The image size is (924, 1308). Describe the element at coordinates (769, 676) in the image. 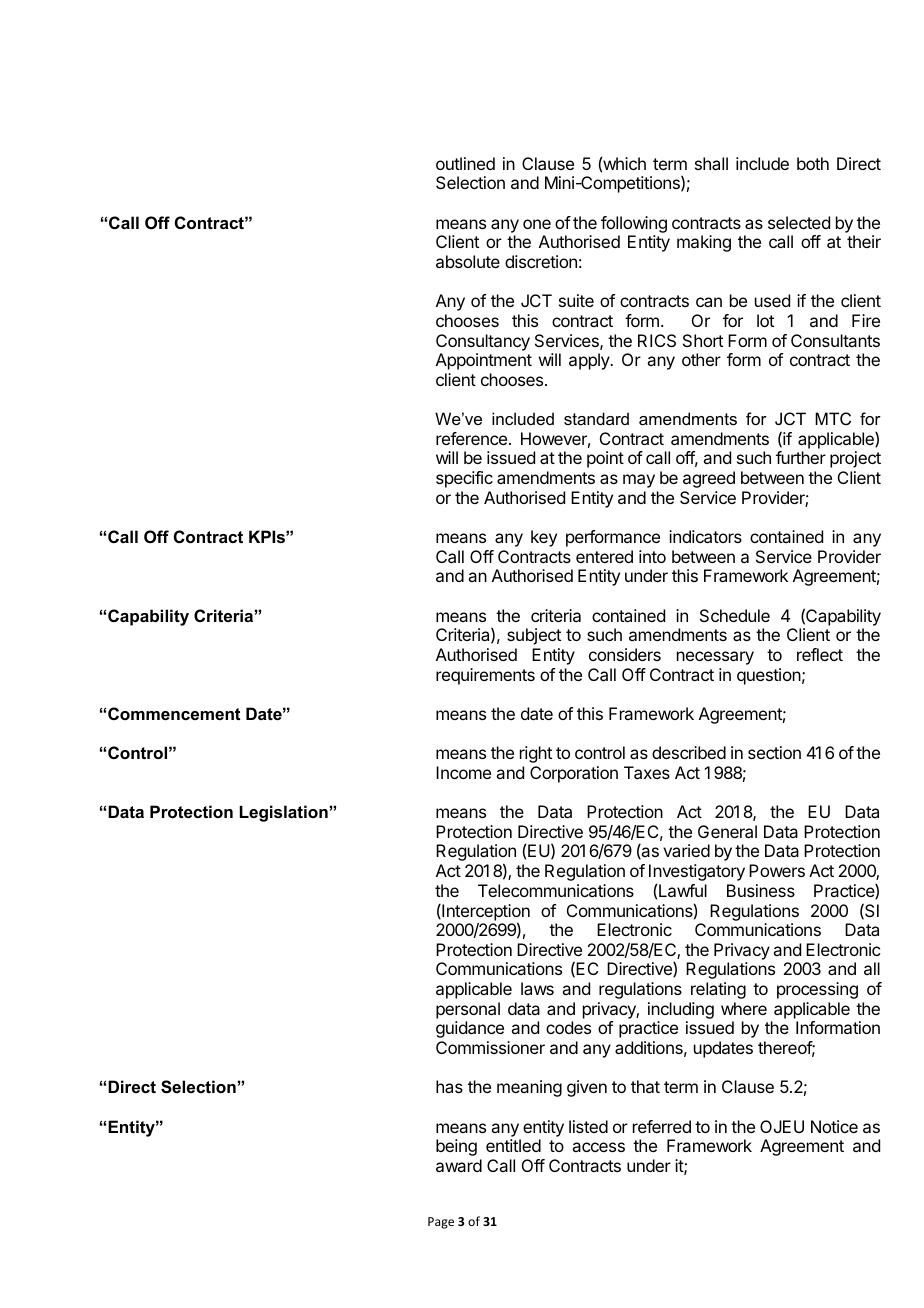

I see `question` at that location.
